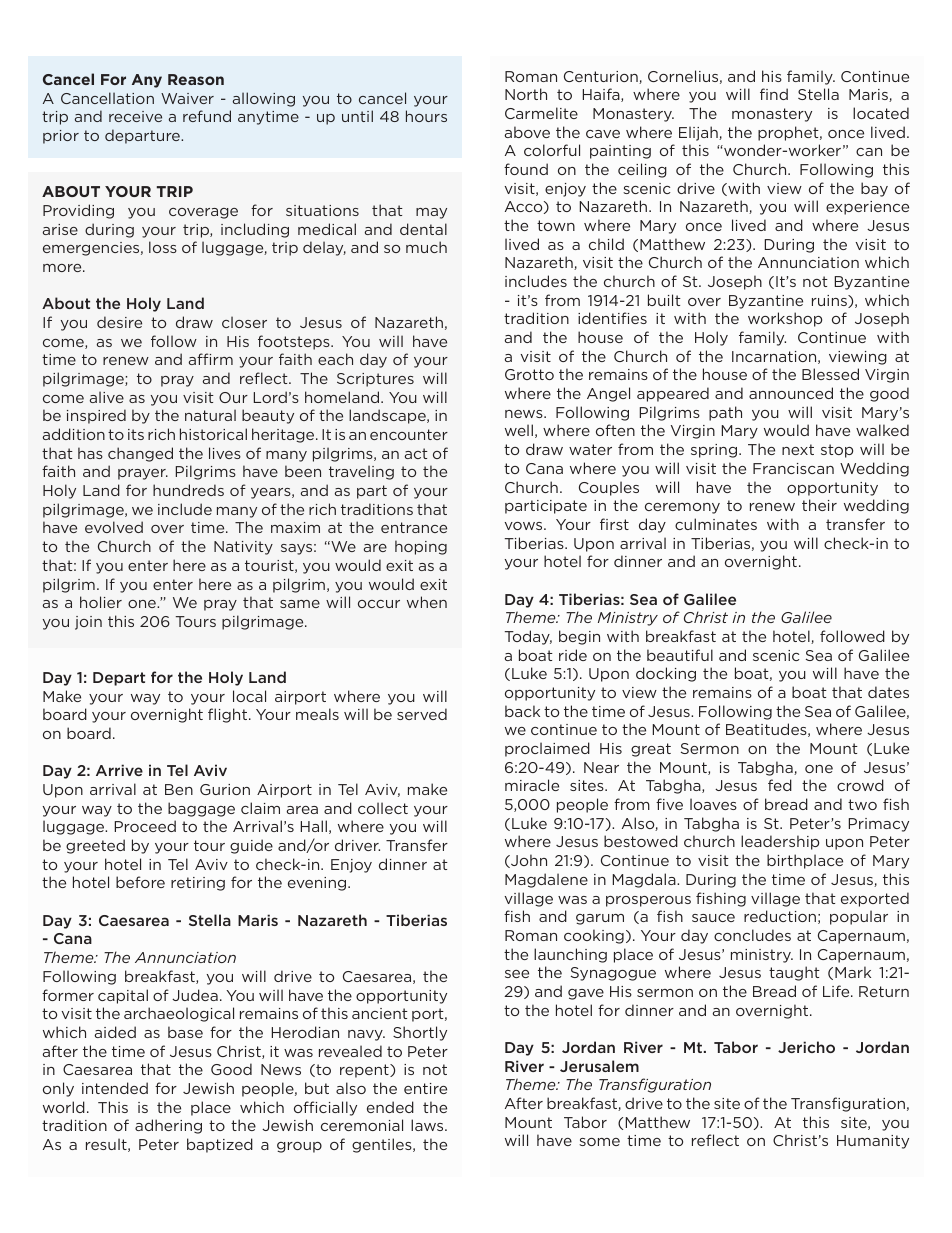  I want to click on find, so click(774, 94).
